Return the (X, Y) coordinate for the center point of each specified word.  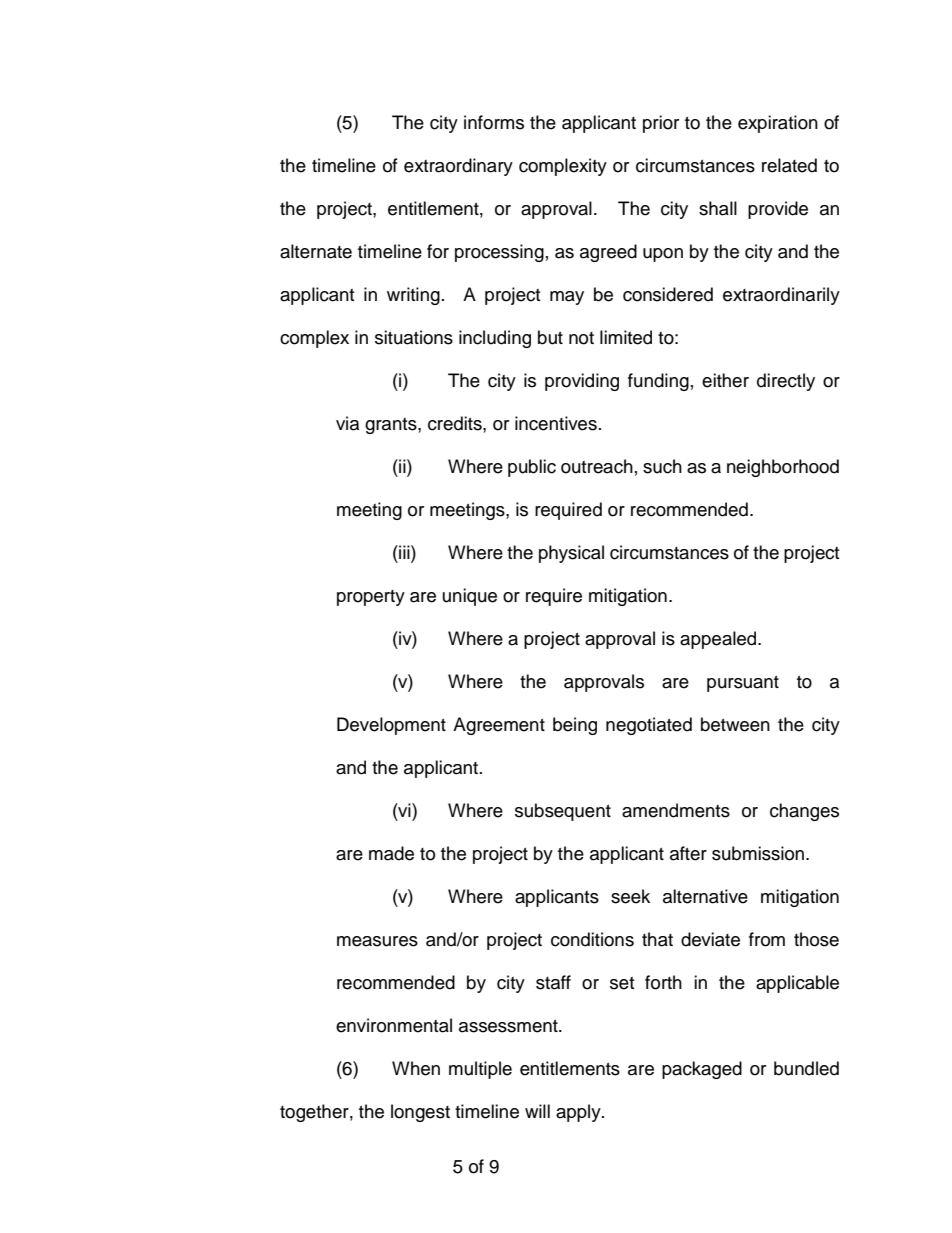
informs (494, 122)
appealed (719, 640)
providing (582, 382)
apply (579, 1113)
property (371, 598)
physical (571, 554)
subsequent (563, 812)
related (789, 165)
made (391, 853)
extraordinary (458, 167)
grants (392, 426)
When (416, 1068)
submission (758, 853)
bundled (806, 1068)
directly (786, 382)
